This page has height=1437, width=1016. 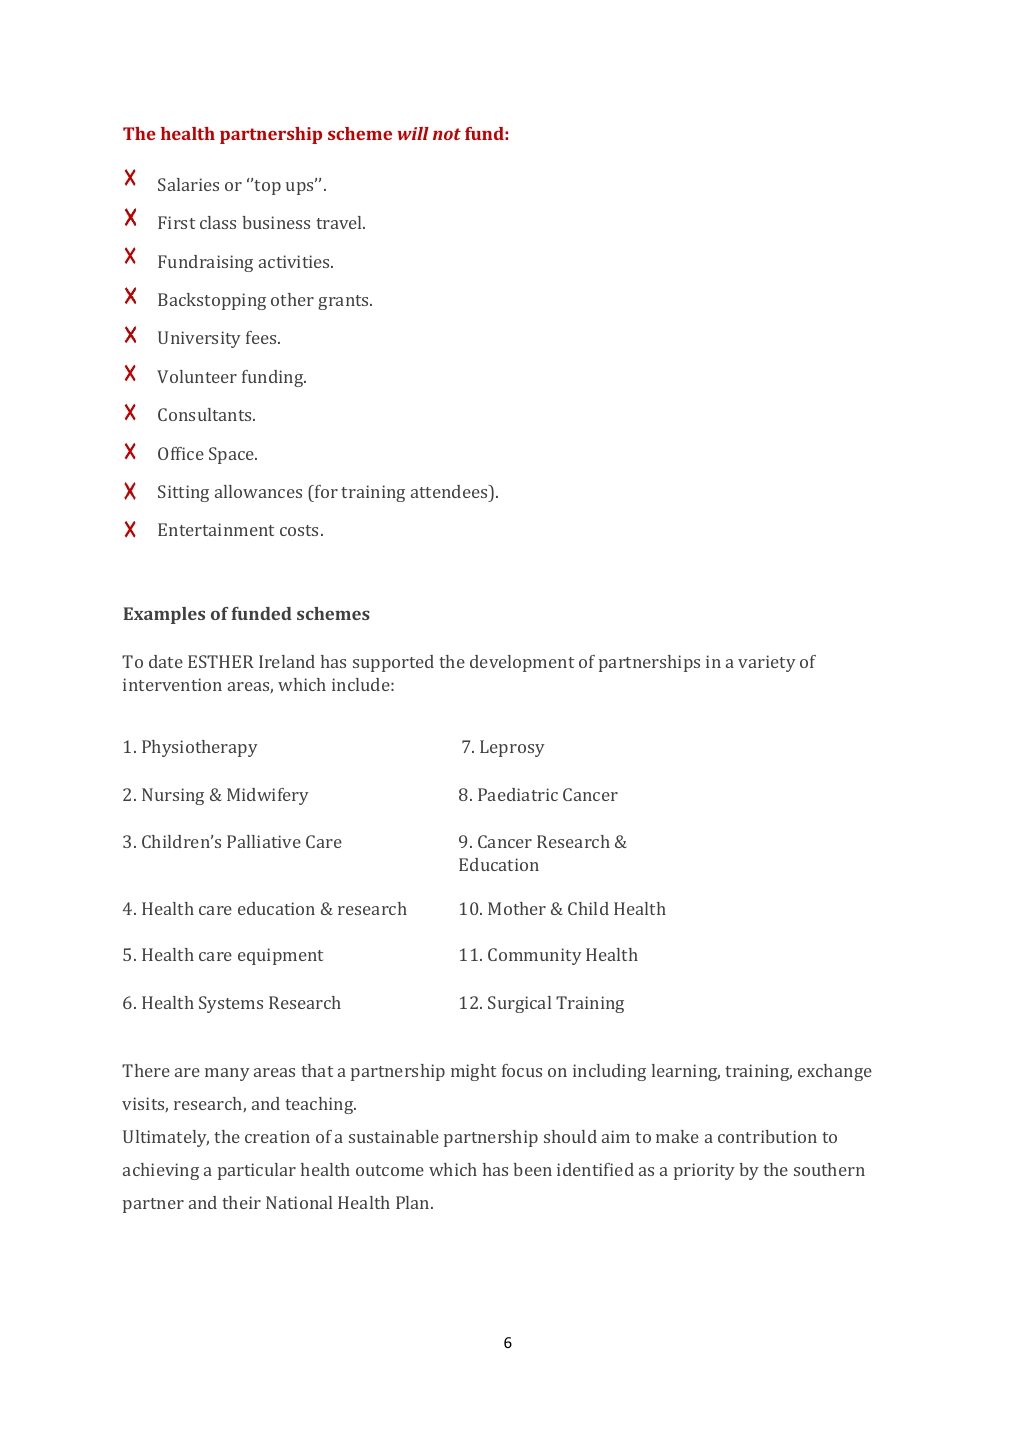 I want to click on Leprosy, so click(x=512, y=748).
